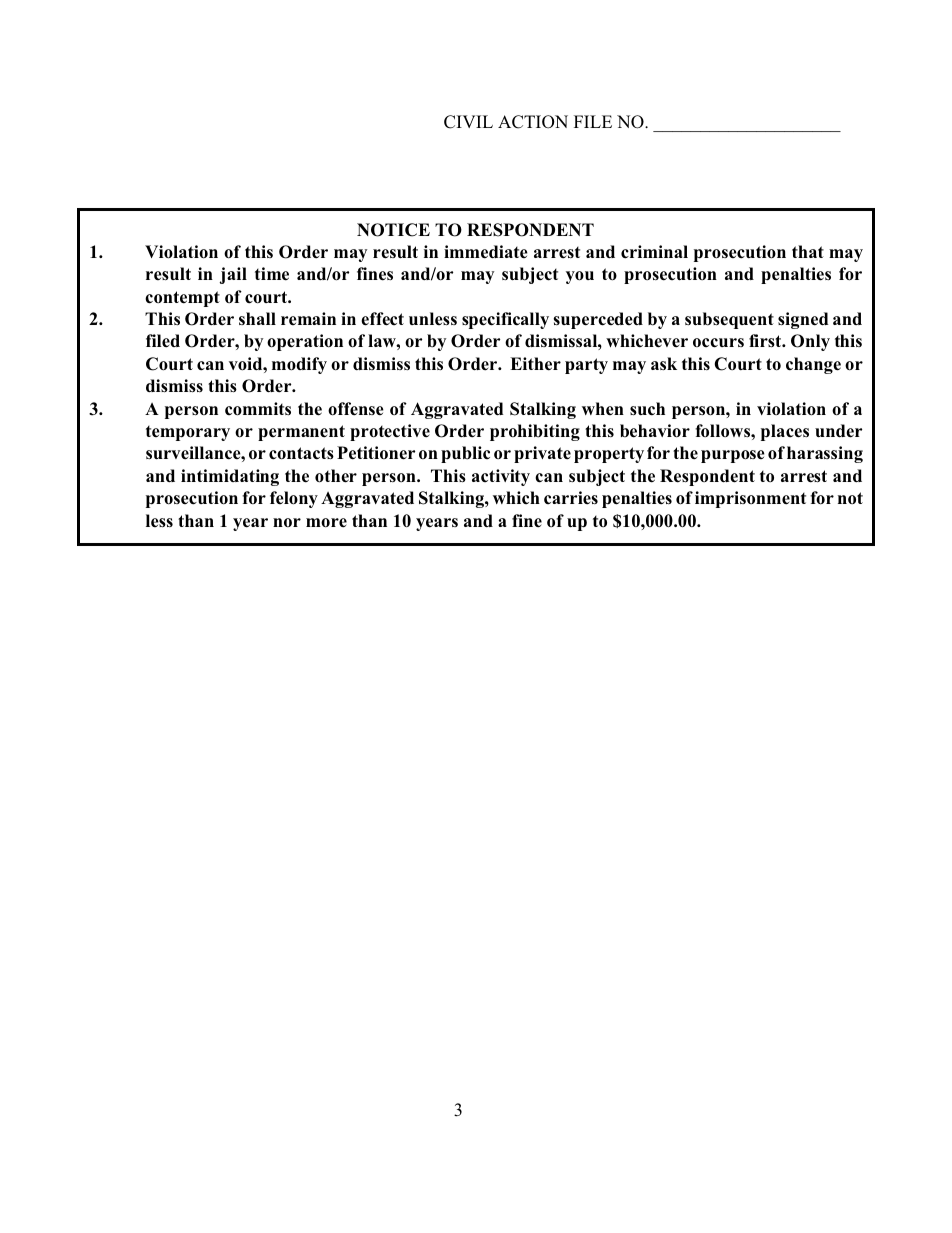 This screenshot has width=952, height=1233. What do you see at coordinates (654, 252) in the screenshot?
I see `criminal` at bounding box center [654, 252].
